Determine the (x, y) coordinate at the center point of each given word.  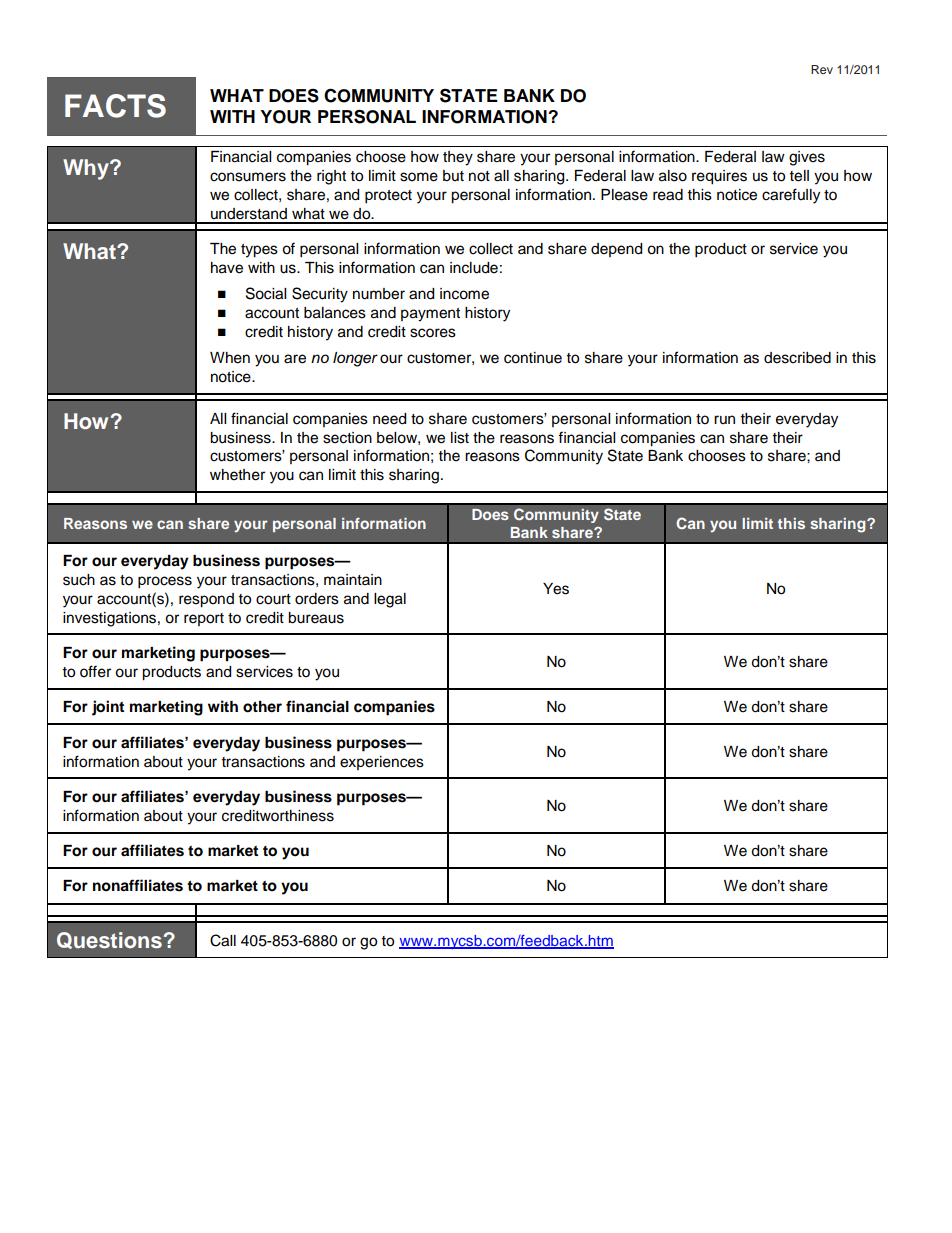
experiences (382, 763)
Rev (822, 69)
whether (237, 475)
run (724, 419)
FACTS (115, 106)
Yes (556, 589)
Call (223, 940)
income (464, 294)
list (460, 438)
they (458, 158)
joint (108, 708)
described (797, 358)
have (227, 268)
